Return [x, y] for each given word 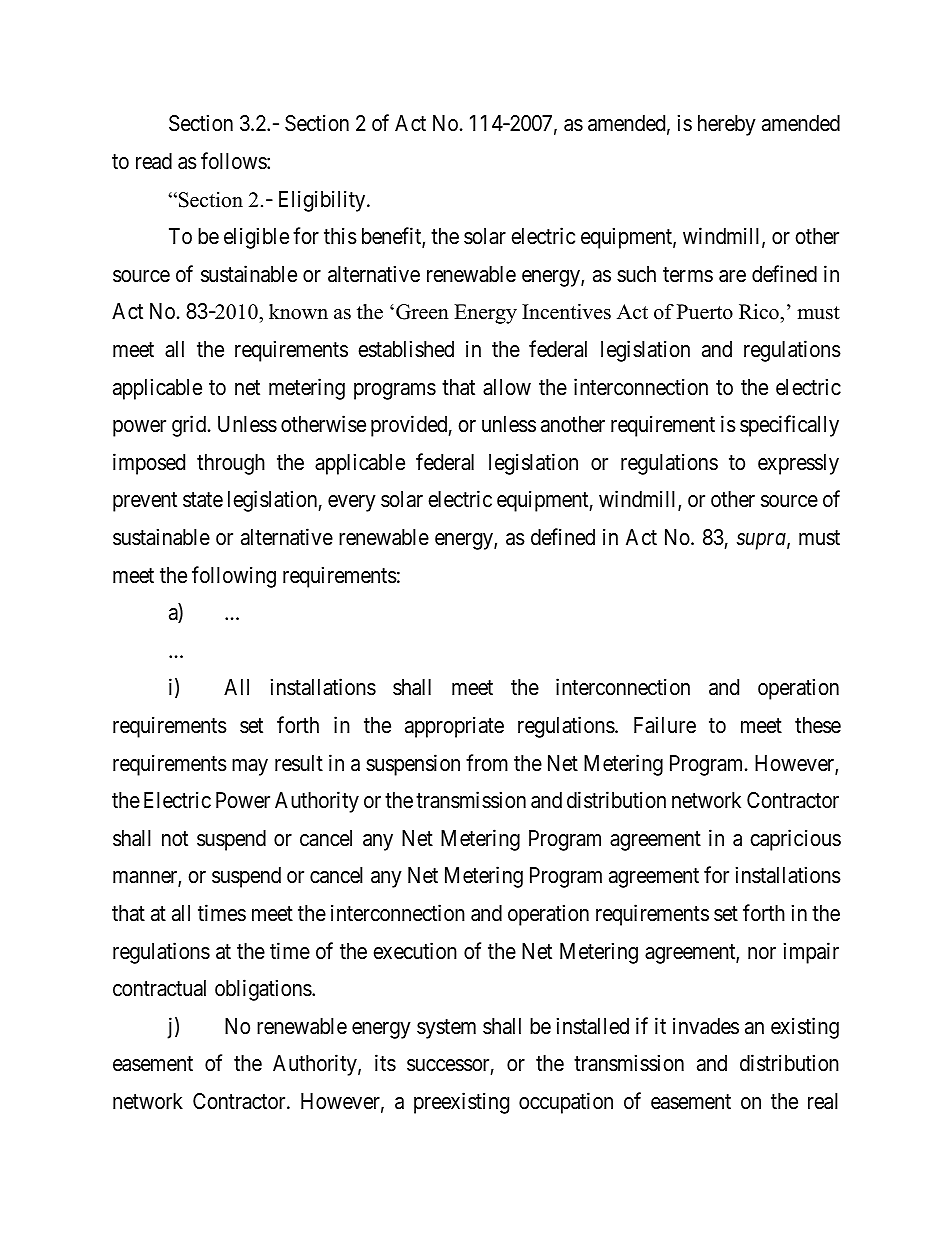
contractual [159, 988]
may [250, 767]
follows [234, 161]
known [298, 312]
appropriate [454, 727]
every [352, 503]
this [340, 236]
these [818, 725]
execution [415, 951]
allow [507, 387]
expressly [798, 464]
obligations [264, 990]
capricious [795, 840]
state [203, 500]
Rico [760, 312]
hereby [727, 125]
